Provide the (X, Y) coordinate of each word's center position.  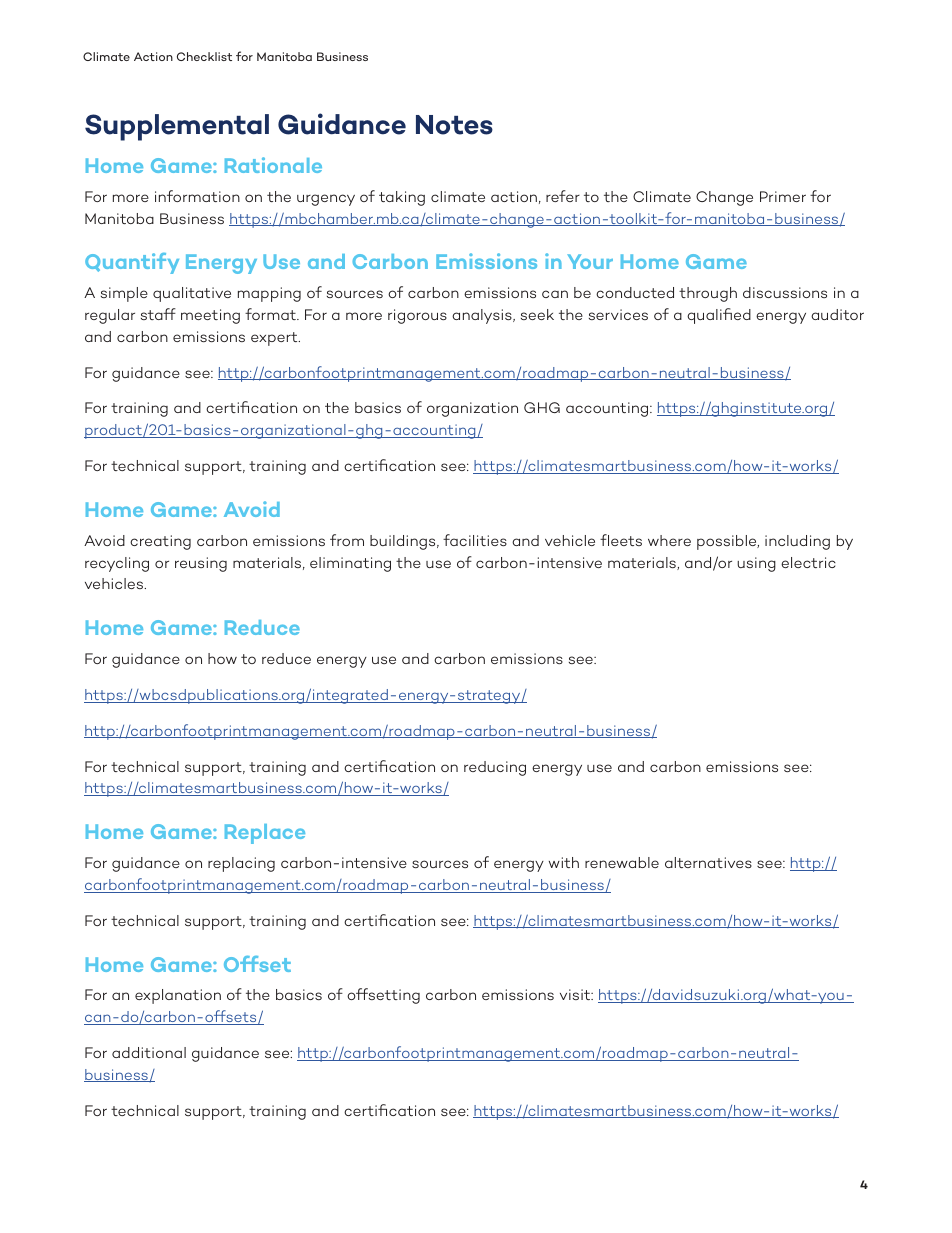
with (564, 862)
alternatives (708, 862)
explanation (178, 996)
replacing (241, 864)
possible (728, 542)
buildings (404, 542)
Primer (783, 196)
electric (808, 562)
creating (160, 542)
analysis (483, 316)
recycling (117, 564)
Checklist (204, 56)
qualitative (192, 294)
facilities (475, 540)
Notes (454, 125)
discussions (785, 292)
